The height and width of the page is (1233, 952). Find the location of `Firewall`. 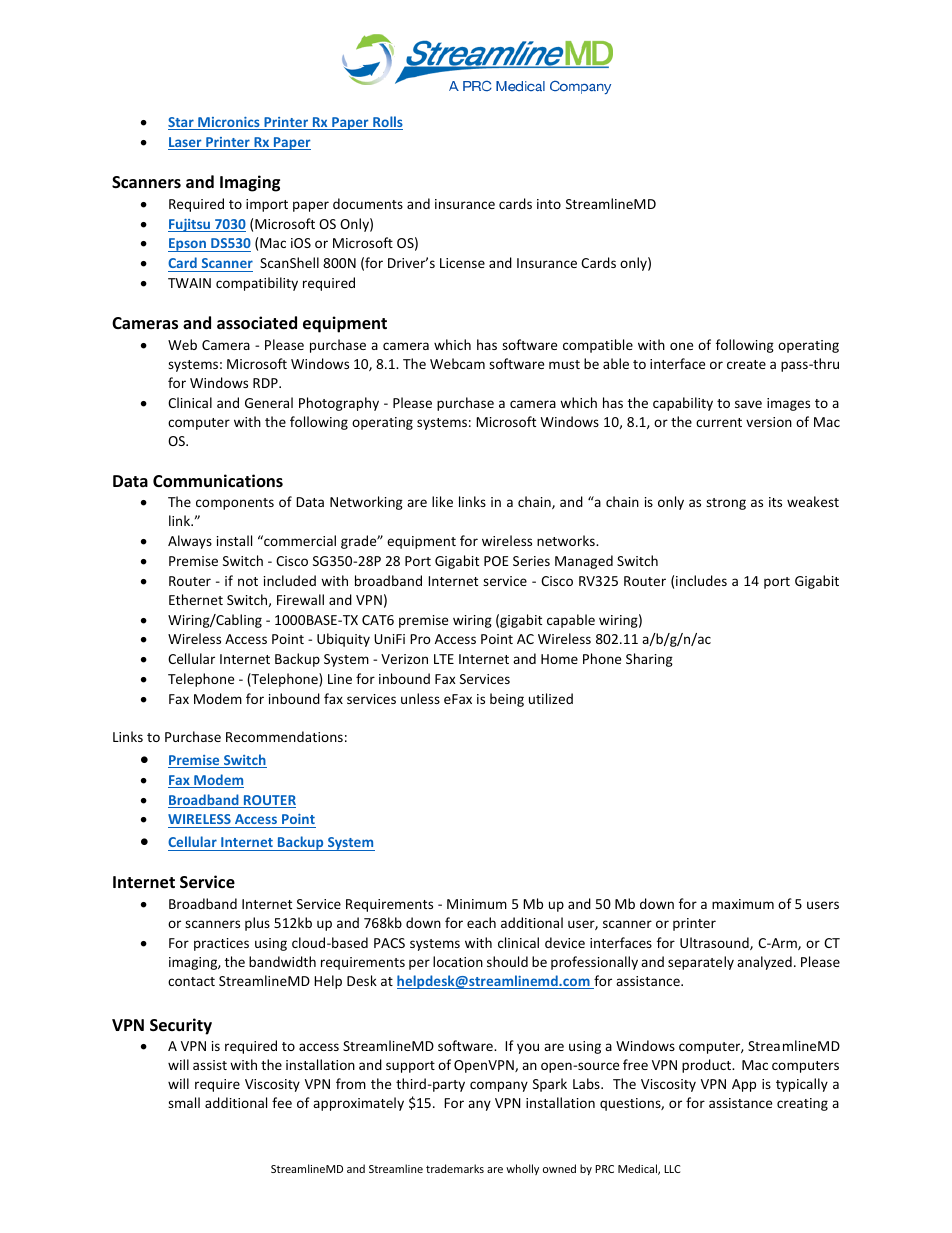

Firewall is located at coordinates (300, 599).
